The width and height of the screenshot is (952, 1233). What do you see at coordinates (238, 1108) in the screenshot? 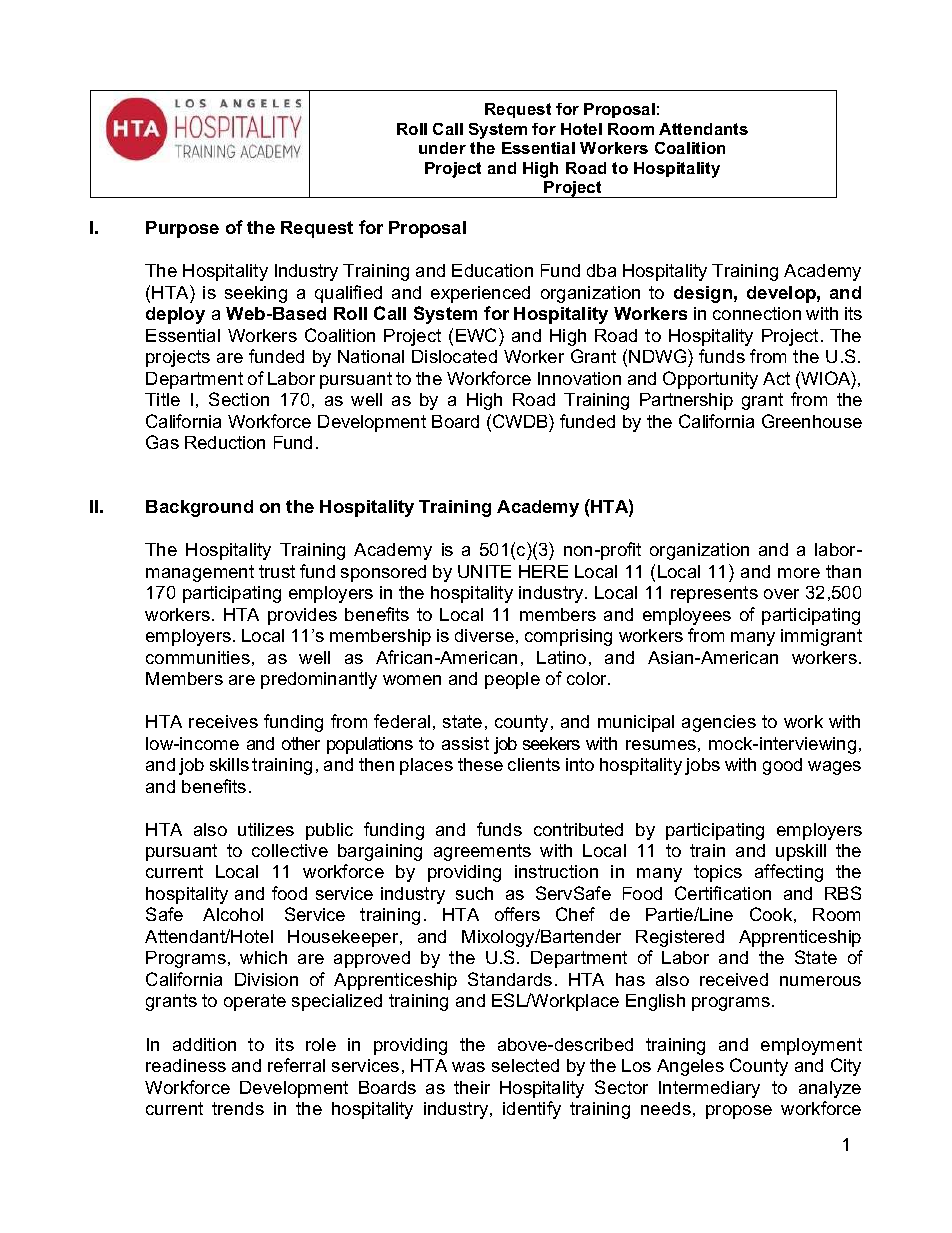
I see `trends` at bounding box center [238, 1108].
